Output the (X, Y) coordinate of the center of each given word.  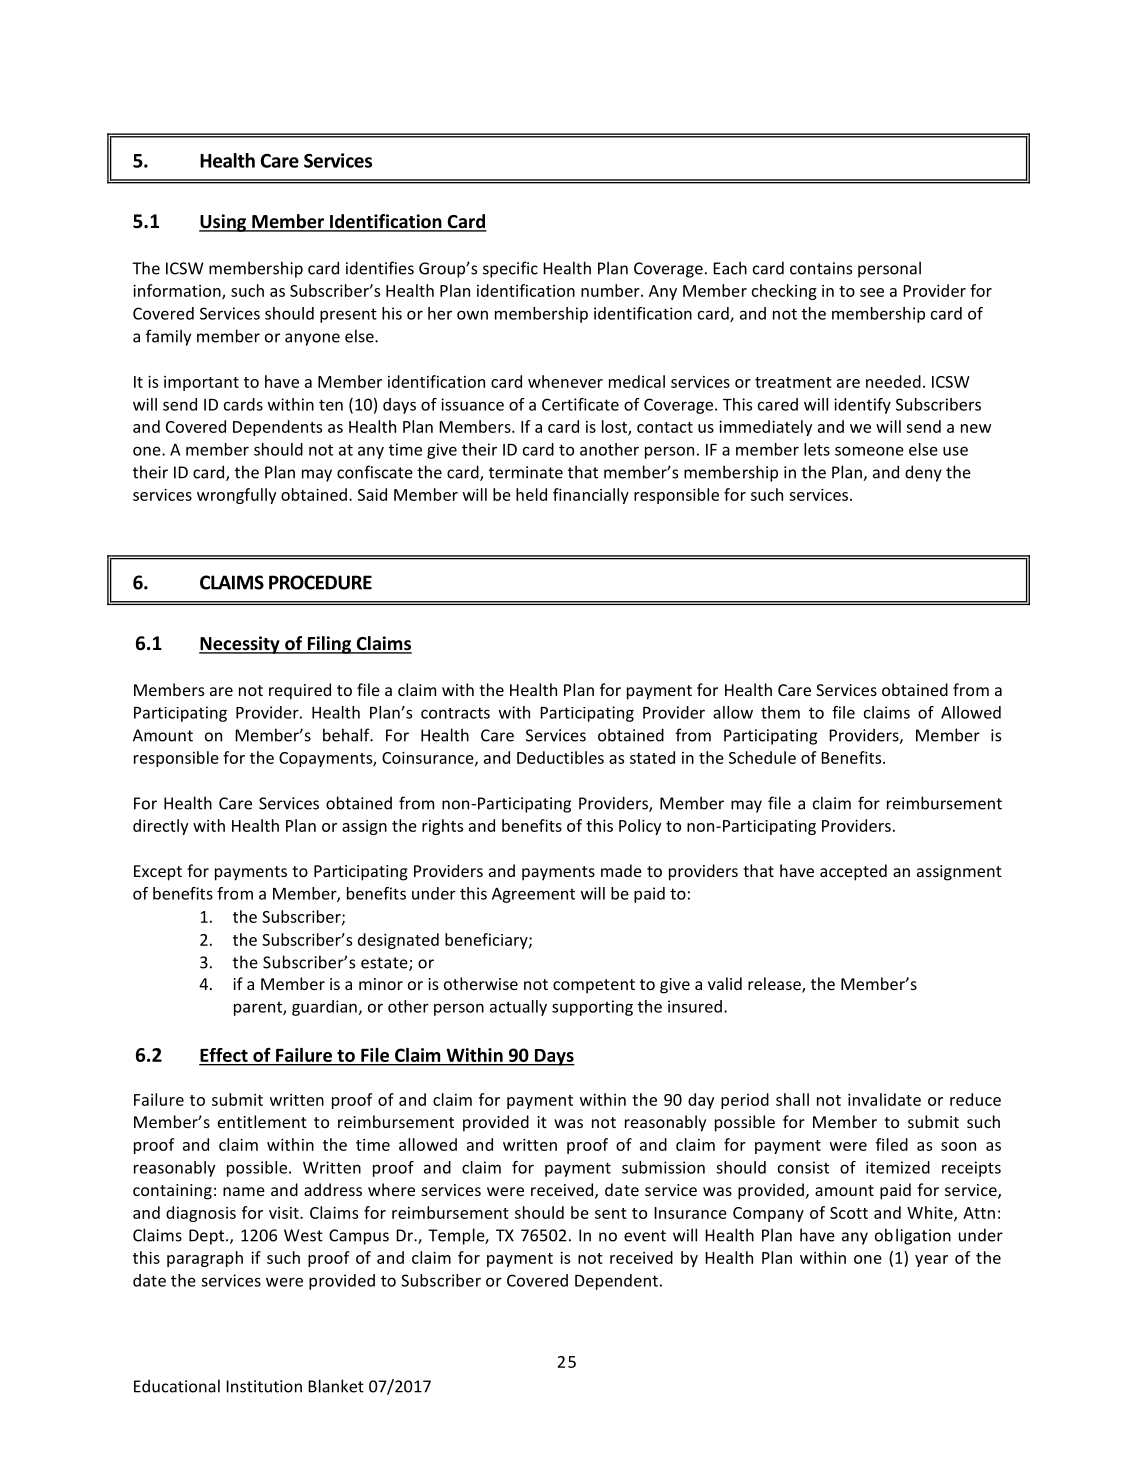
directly (160, 827)
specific (510, 269)
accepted (853, 872)
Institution (264, 1386)
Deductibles (560, 757)
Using (224, 223)
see (872, 292)
